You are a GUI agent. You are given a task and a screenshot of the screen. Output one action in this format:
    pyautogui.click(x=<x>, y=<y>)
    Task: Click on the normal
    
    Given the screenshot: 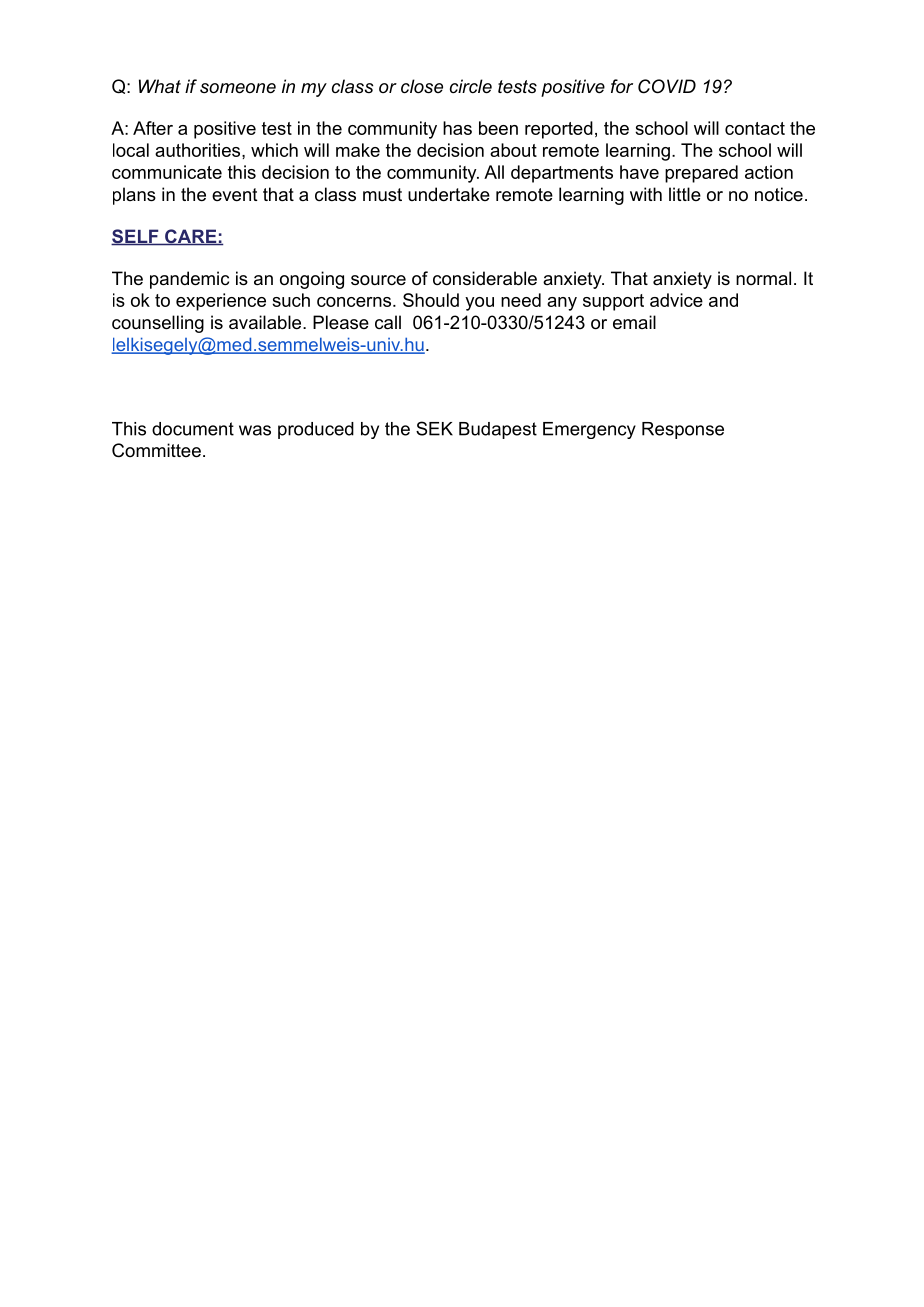 What is the action you would take?
    pyautogui.click(x=763, y=278)
